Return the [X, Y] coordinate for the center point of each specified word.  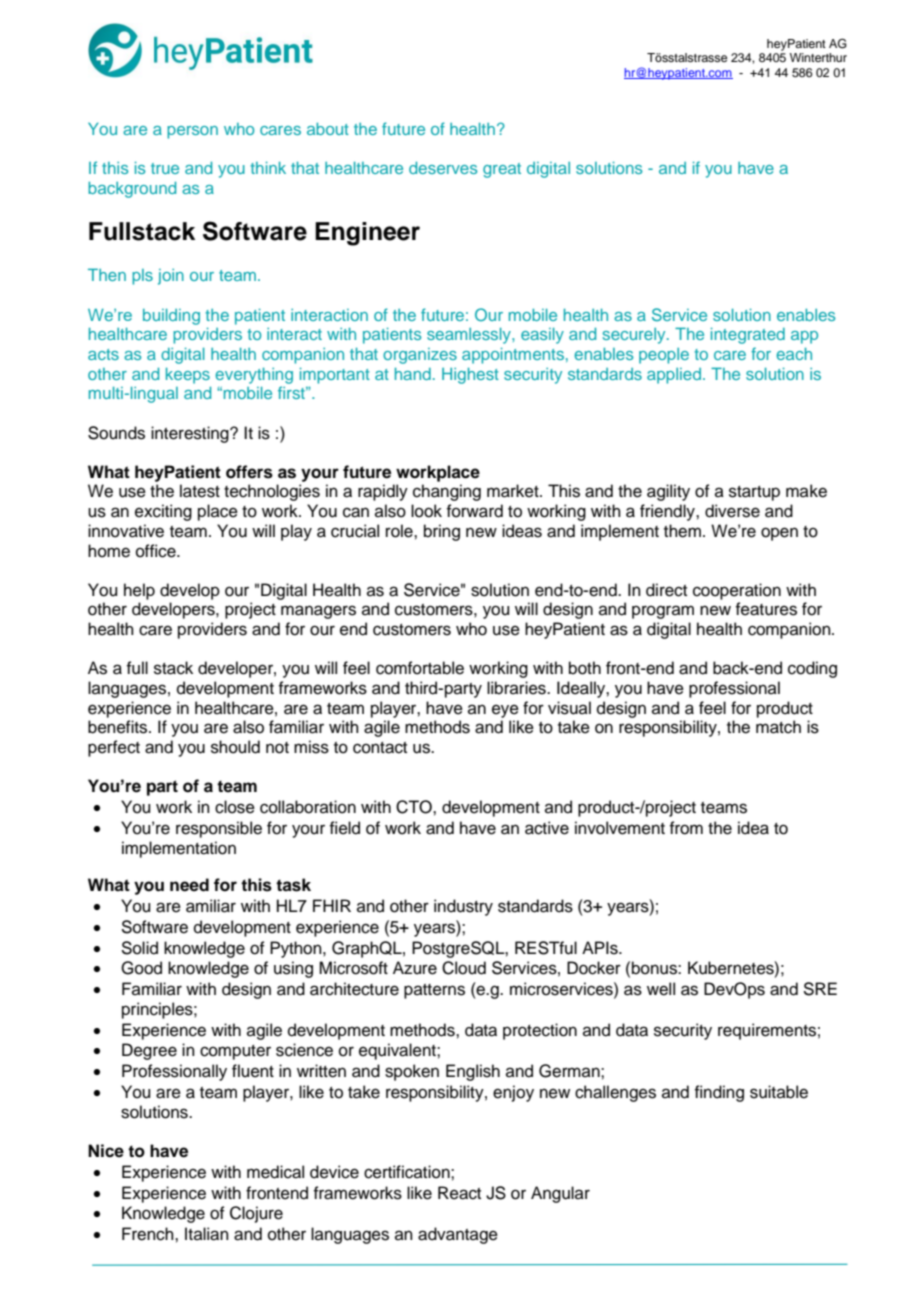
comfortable [420, 668]
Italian [207, 1234]
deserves [443, 168]
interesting [191, 434]
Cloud [464, 968]
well [661, 989]
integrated [748, 336]
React [459, 1193]
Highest [470, 376]
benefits [119, 727]
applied [674, 376]
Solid [139, 948]
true [165, 168]
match [778, 727]
